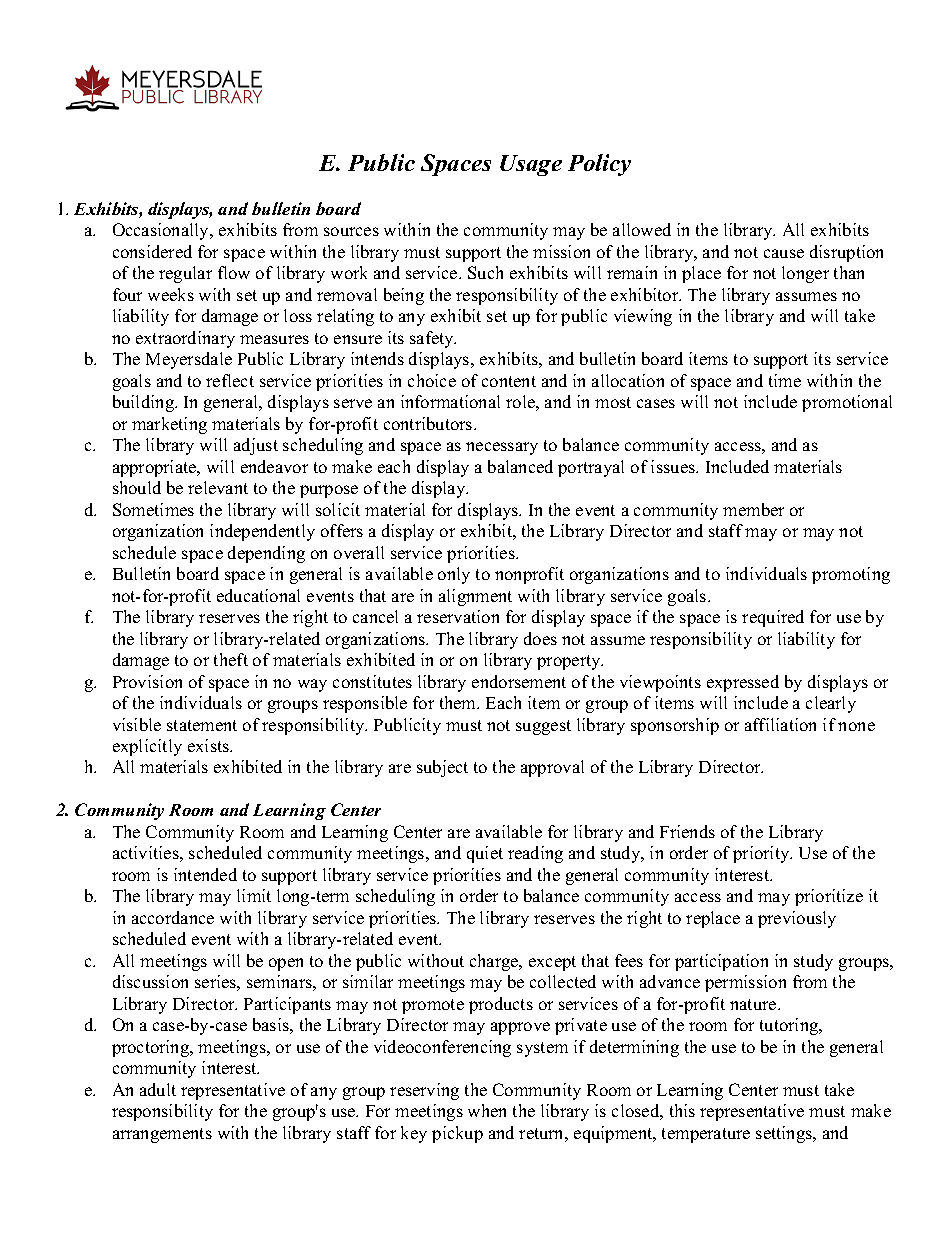  What do you see at coordinates (784, 253) in the screenshot?
I see `cause` at bounding box center [784, 253].
